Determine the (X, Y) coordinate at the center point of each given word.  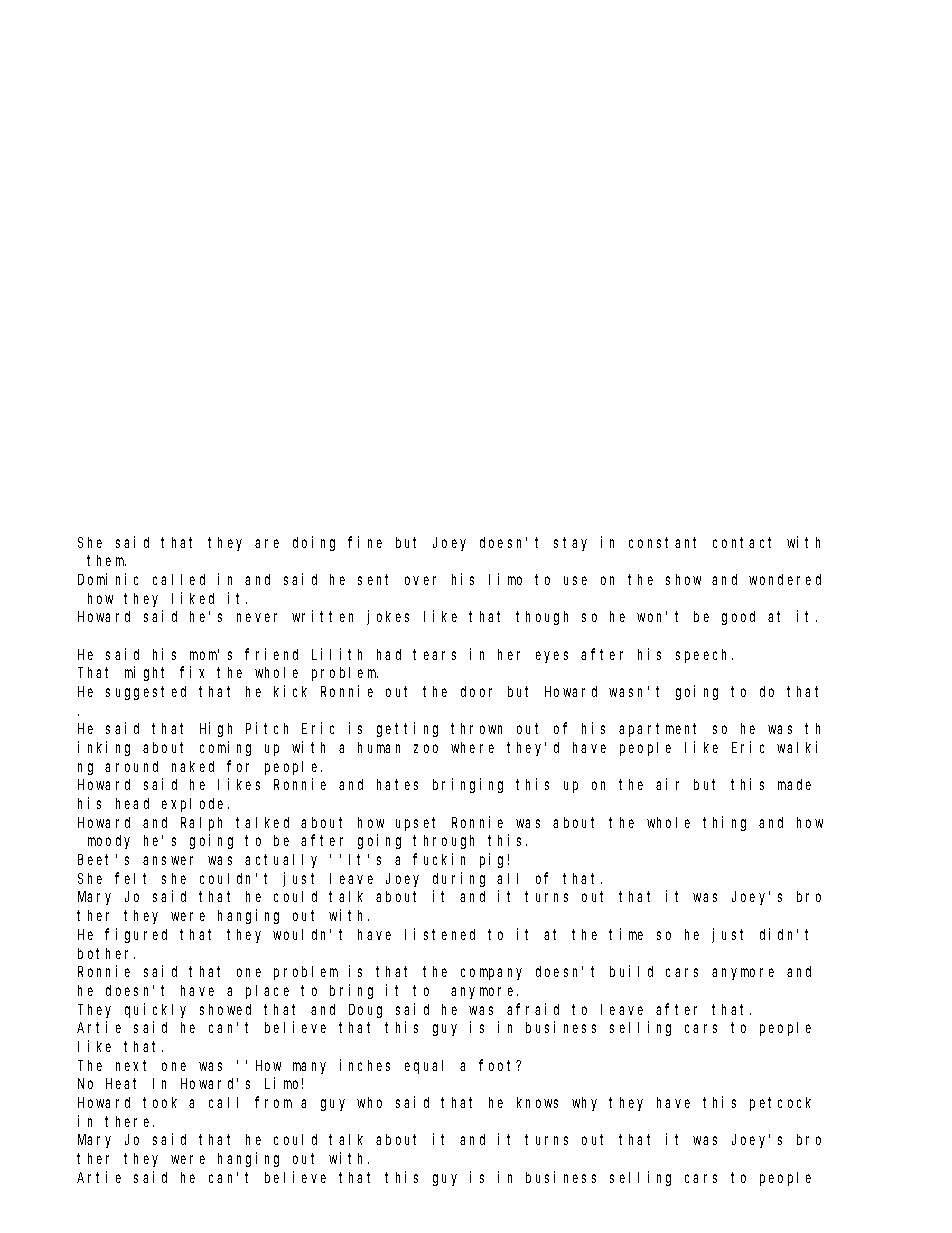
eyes (552, 657)
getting (407, 729)
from (273, 1102)
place (267, 992)
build (631, 971)
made (794, 784)
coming (225, 748)
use (575, 580)
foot (498, 1065)
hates (397, 784)
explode (195, 805)
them (106, 560)
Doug (365, 1011)
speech (704, 656)
